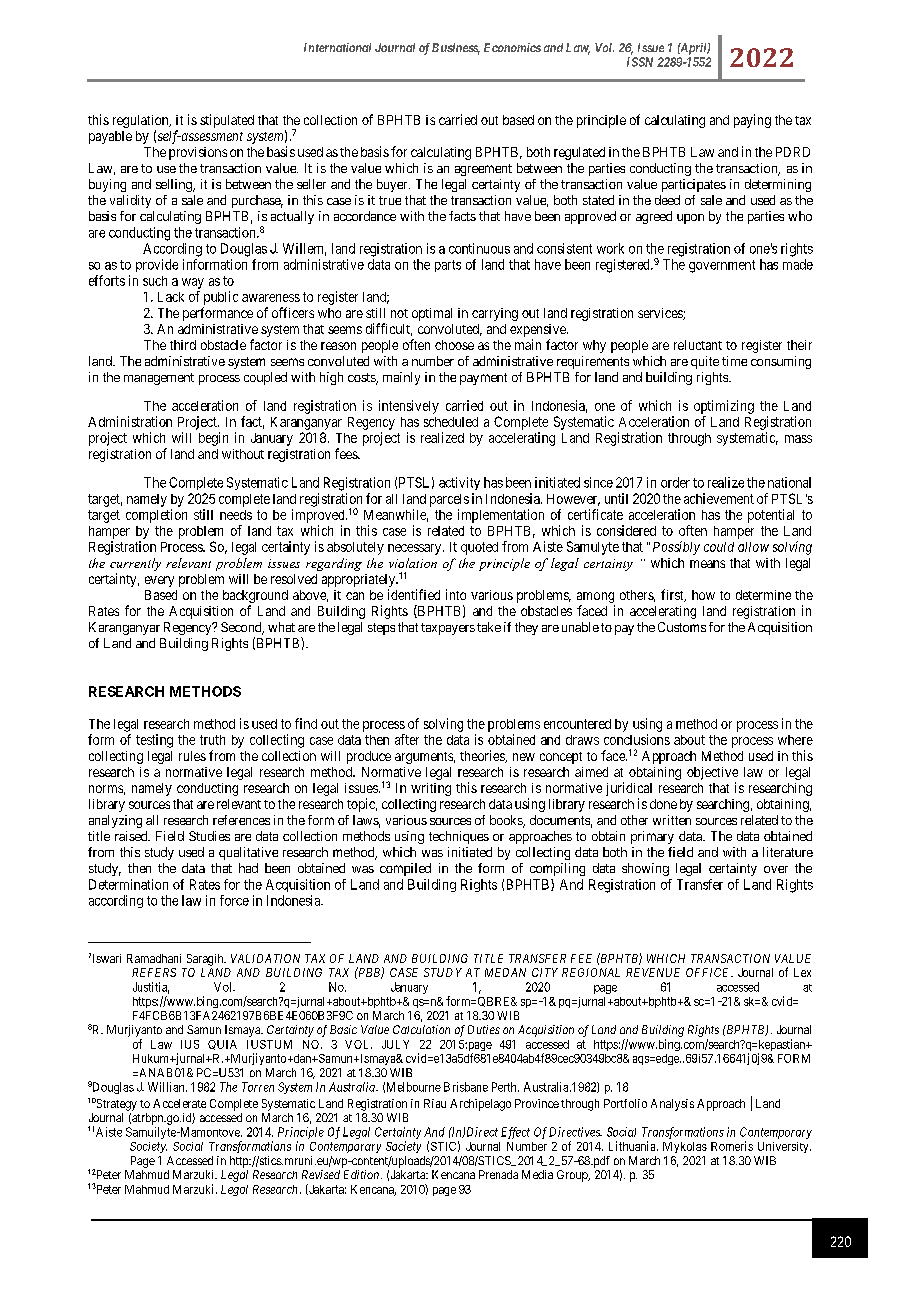  I want to click on Accelerate, so click(179, 1103).
